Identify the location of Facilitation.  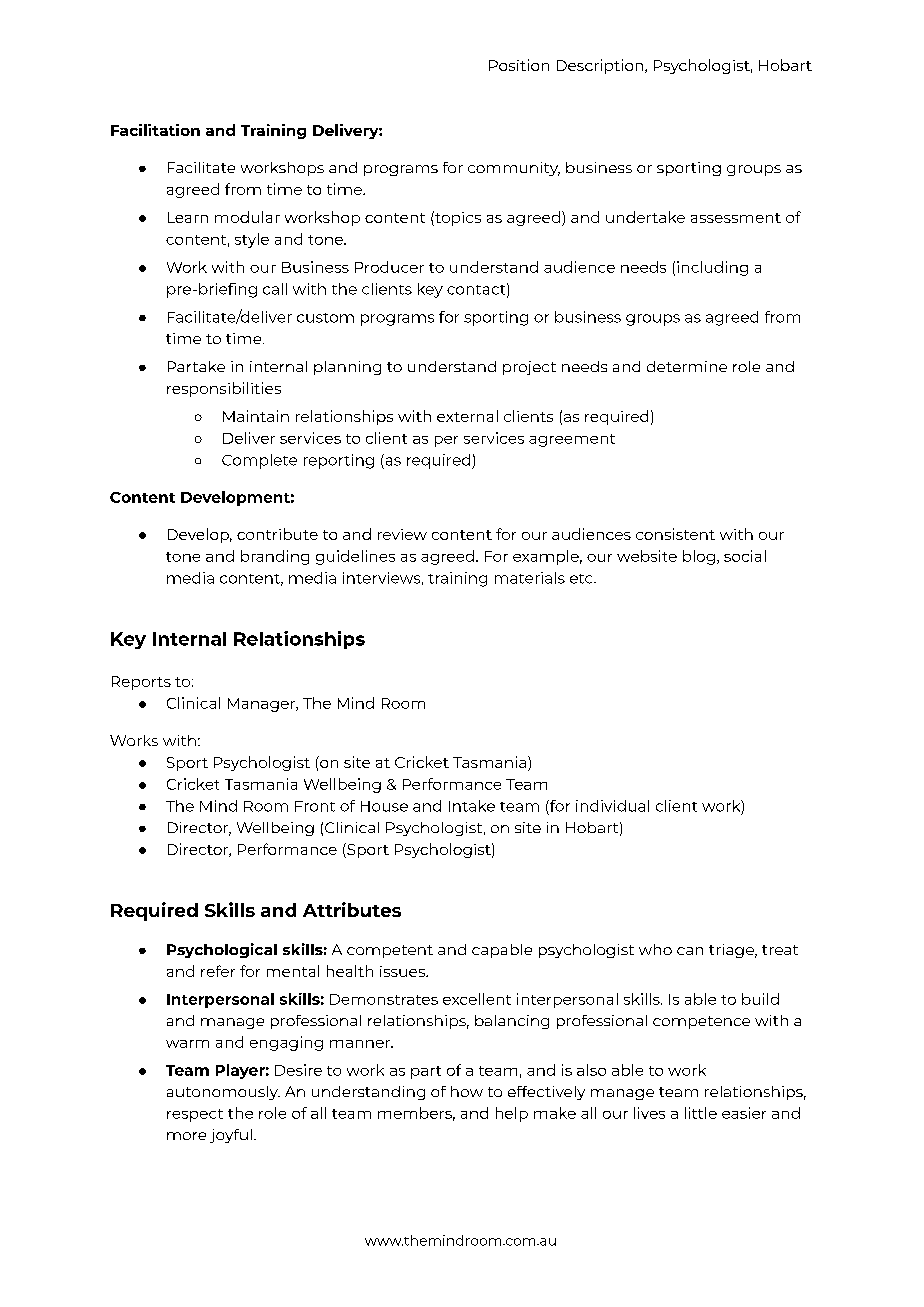
(155, 130).
